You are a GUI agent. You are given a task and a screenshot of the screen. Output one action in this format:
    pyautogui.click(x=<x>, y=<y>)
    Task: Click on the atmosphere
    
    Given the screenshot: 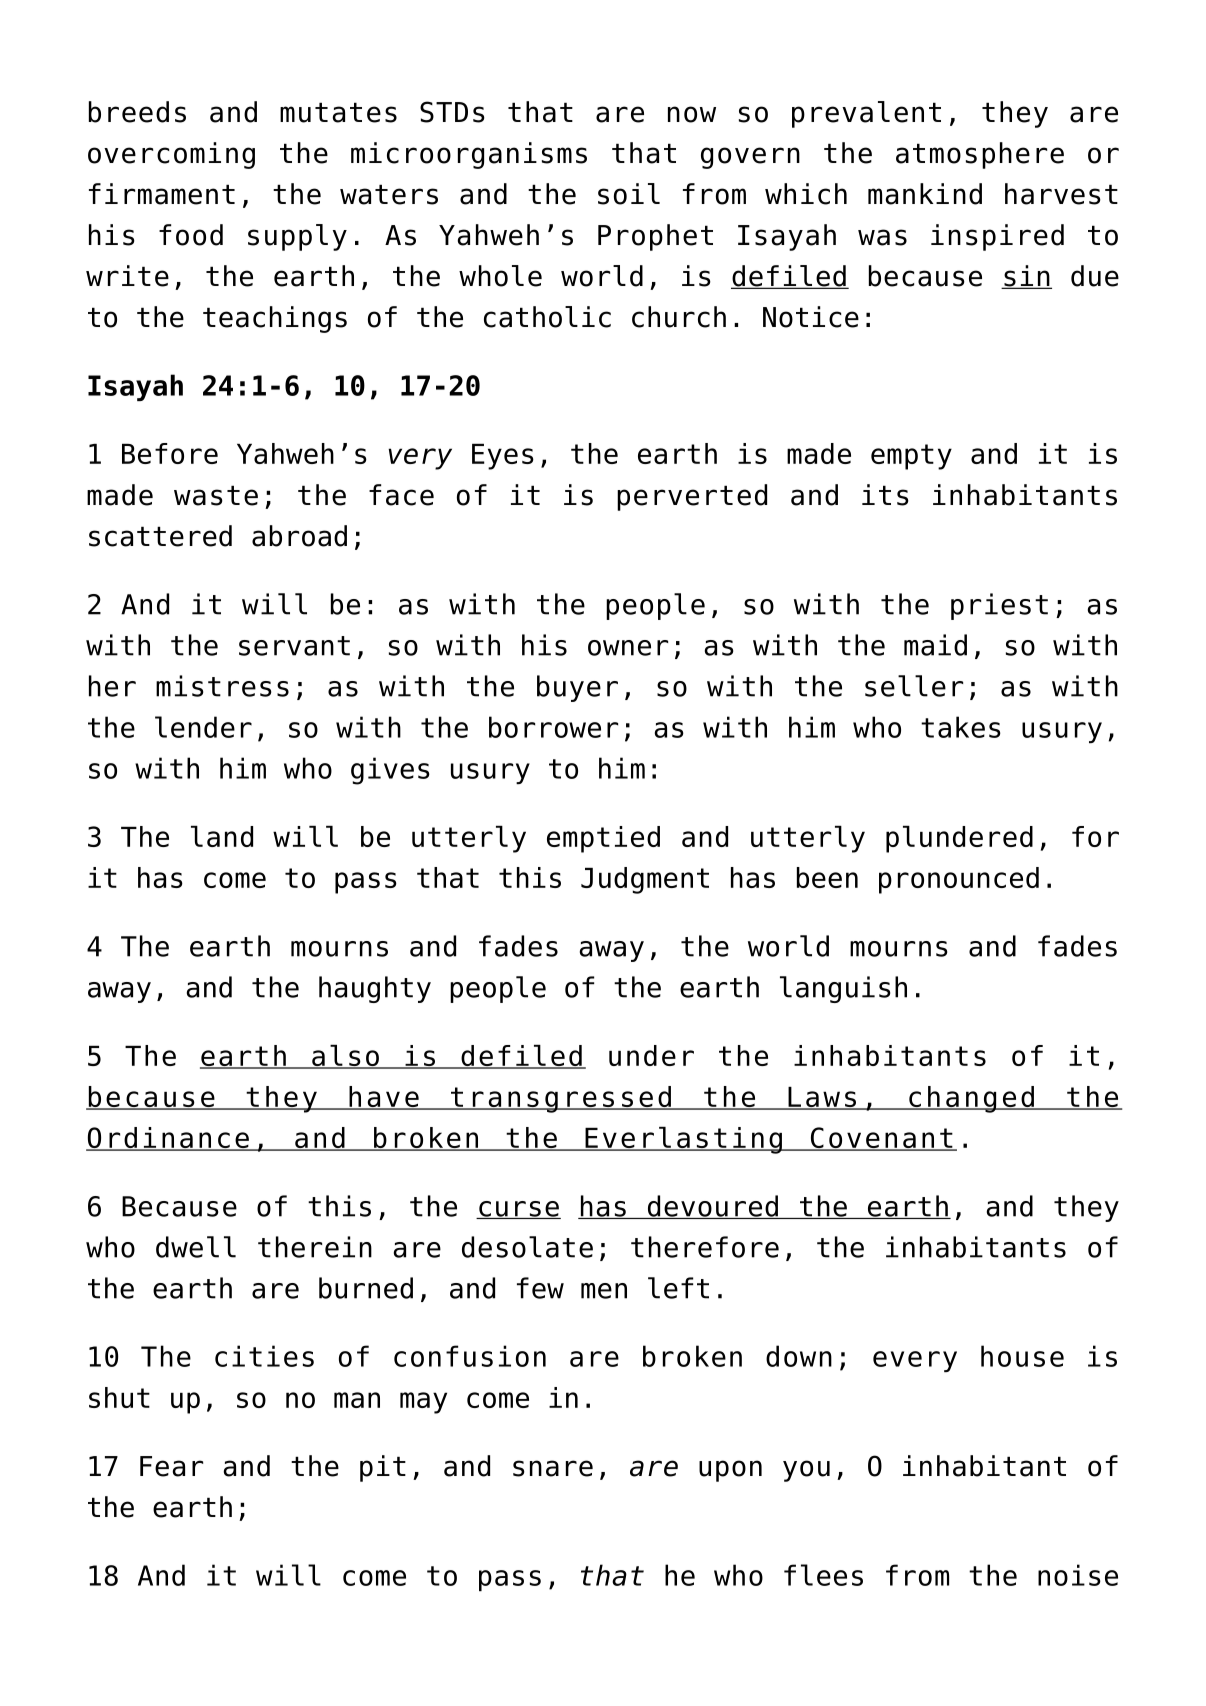 What is the action you would take?
    pyautogui.click(x=980, y=155)
